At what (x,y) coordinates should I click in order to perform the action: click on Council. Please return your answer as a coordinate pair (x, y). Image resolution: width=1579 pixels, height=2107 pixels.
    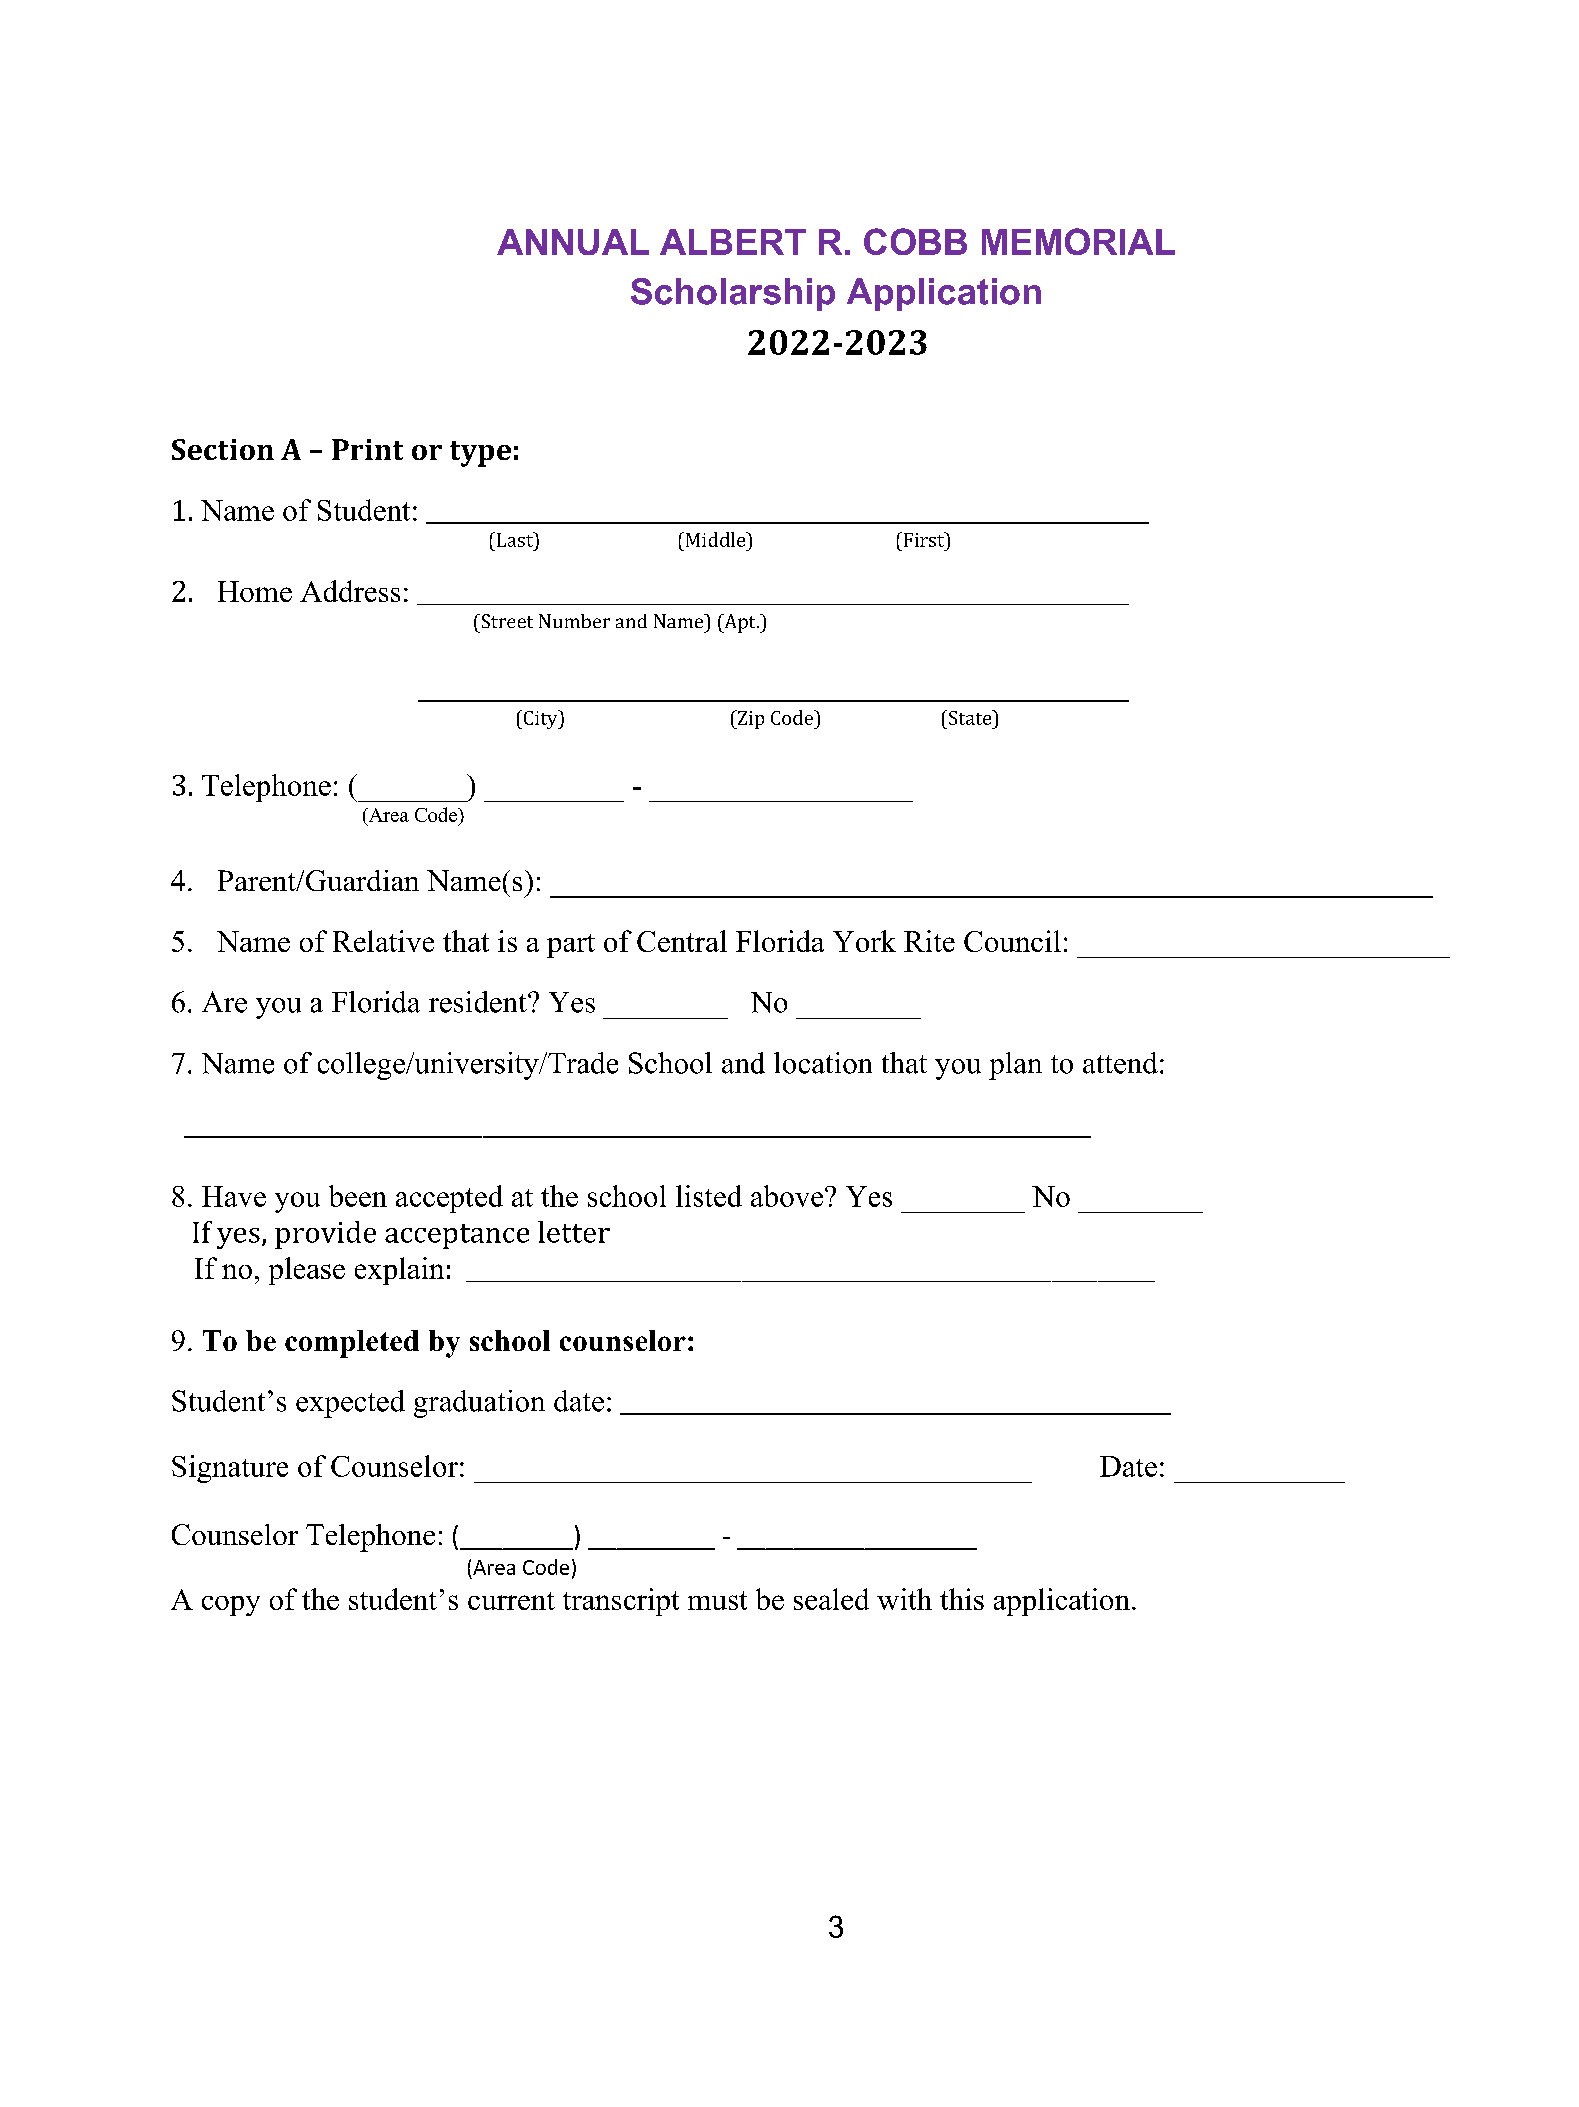
    Looking at the image, I should click on (1012, 941).
